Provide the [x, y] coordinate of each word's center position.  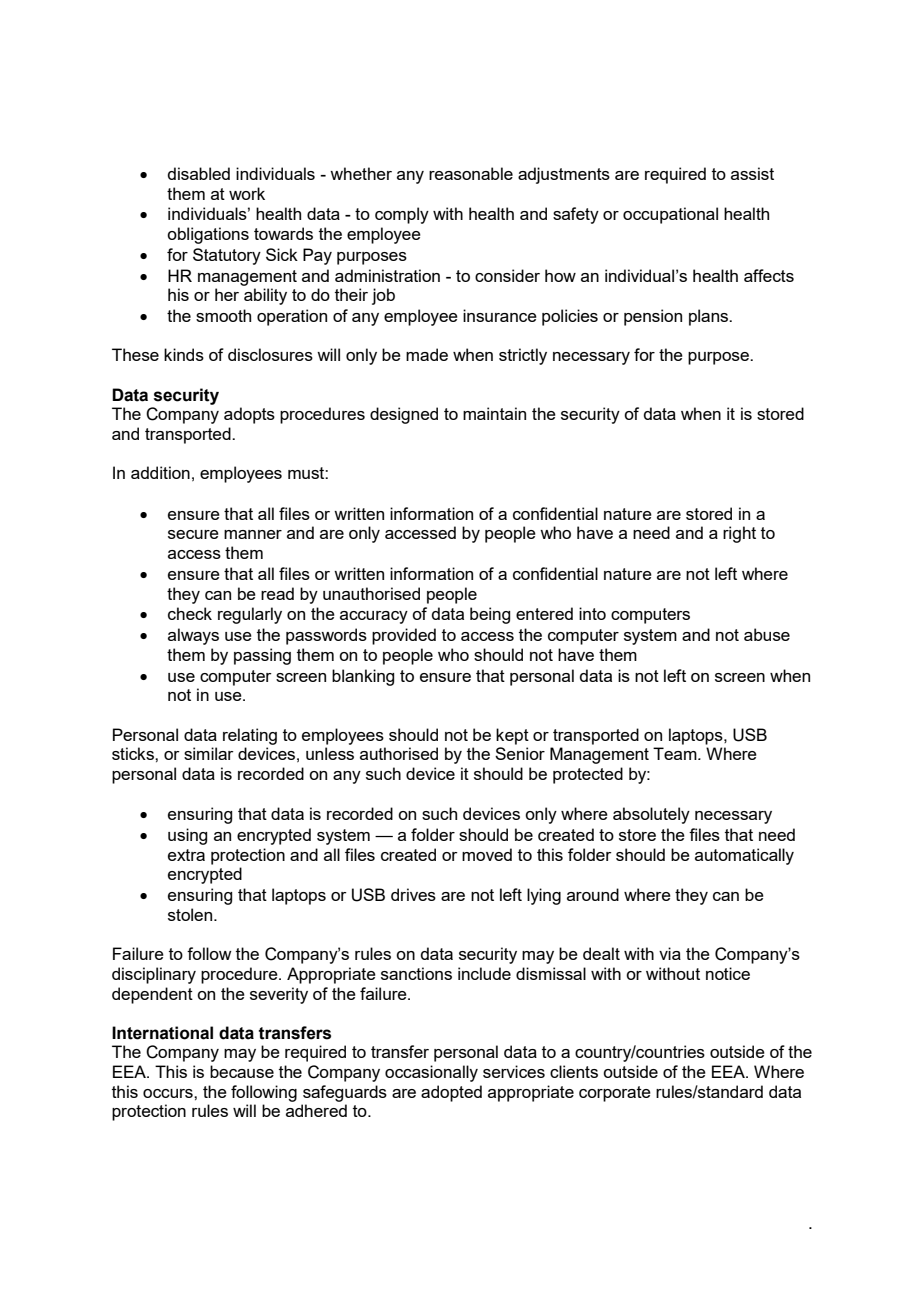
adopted [451, 1093]
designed [404, 415]
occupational [670, 215]
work [247, 193]
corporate [615, 1094]
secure [193, 534]
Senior [520, 753]
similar [209, 753]
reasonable [471, 173]
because [242, 1071]
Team [676, 753]
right [739, 534]
